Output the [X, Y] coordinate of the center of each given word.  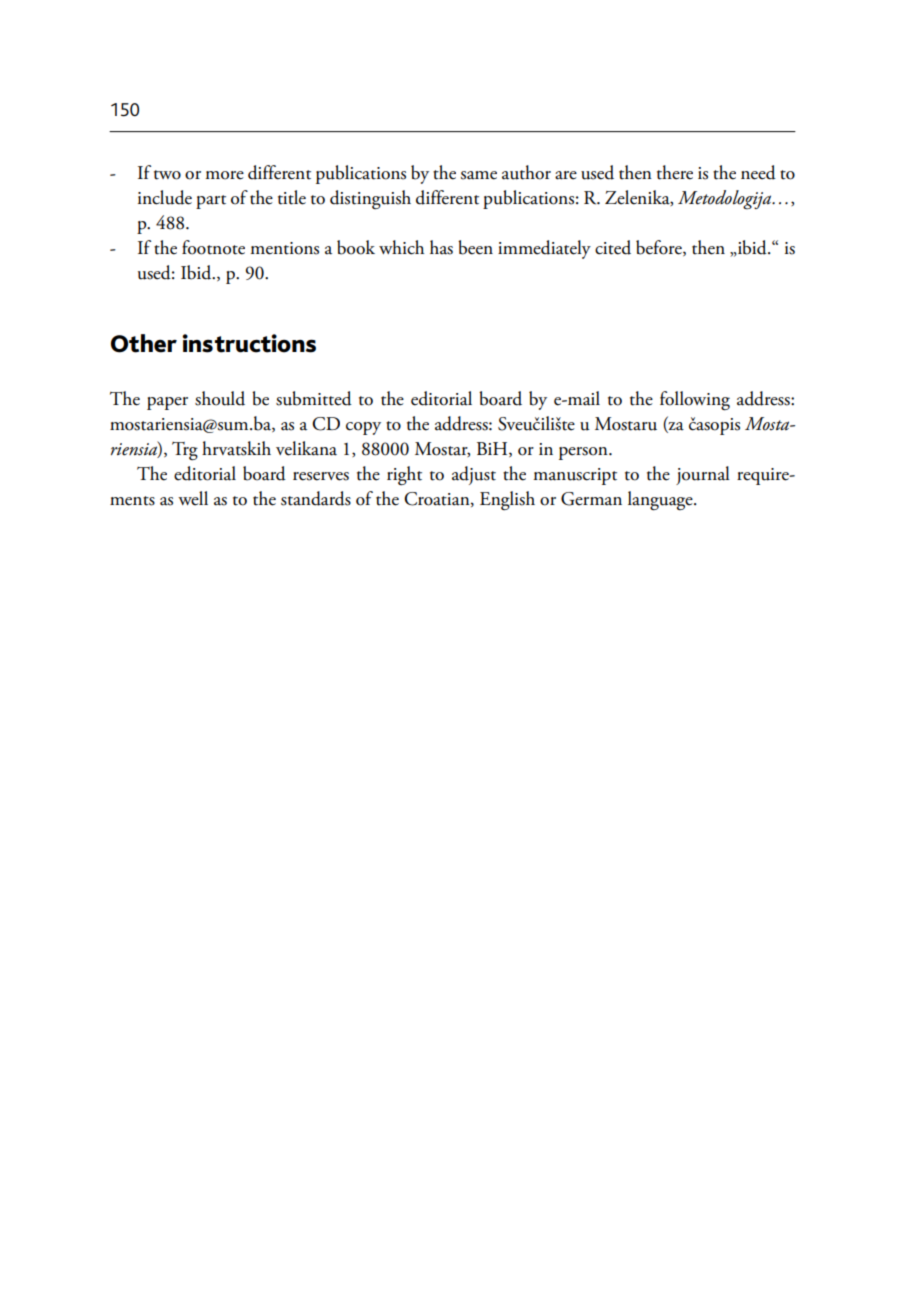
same [479, 175]
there [675, 172]
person [584, 453]
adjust [474, 475]
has [441, 247]
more [225, 175]
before [660, 248]
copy [363, 428]
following [695, 401]
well [193, 498]
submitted [314, 398]
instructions [249, 343]
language [661, 501]
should [220, 398]
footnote [213, 247]
